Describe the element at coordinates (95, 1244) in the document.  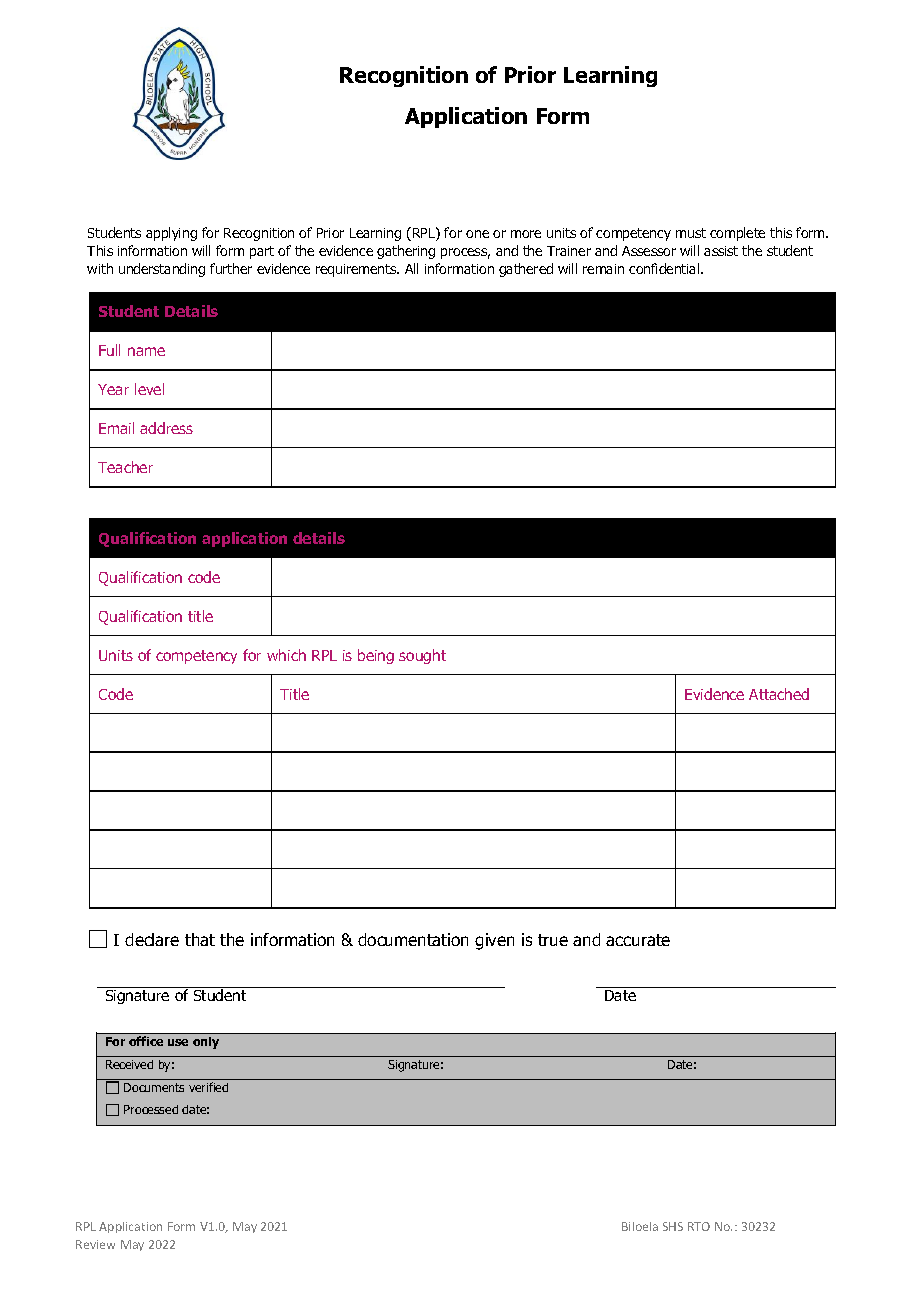
I see `Review` at that location.
